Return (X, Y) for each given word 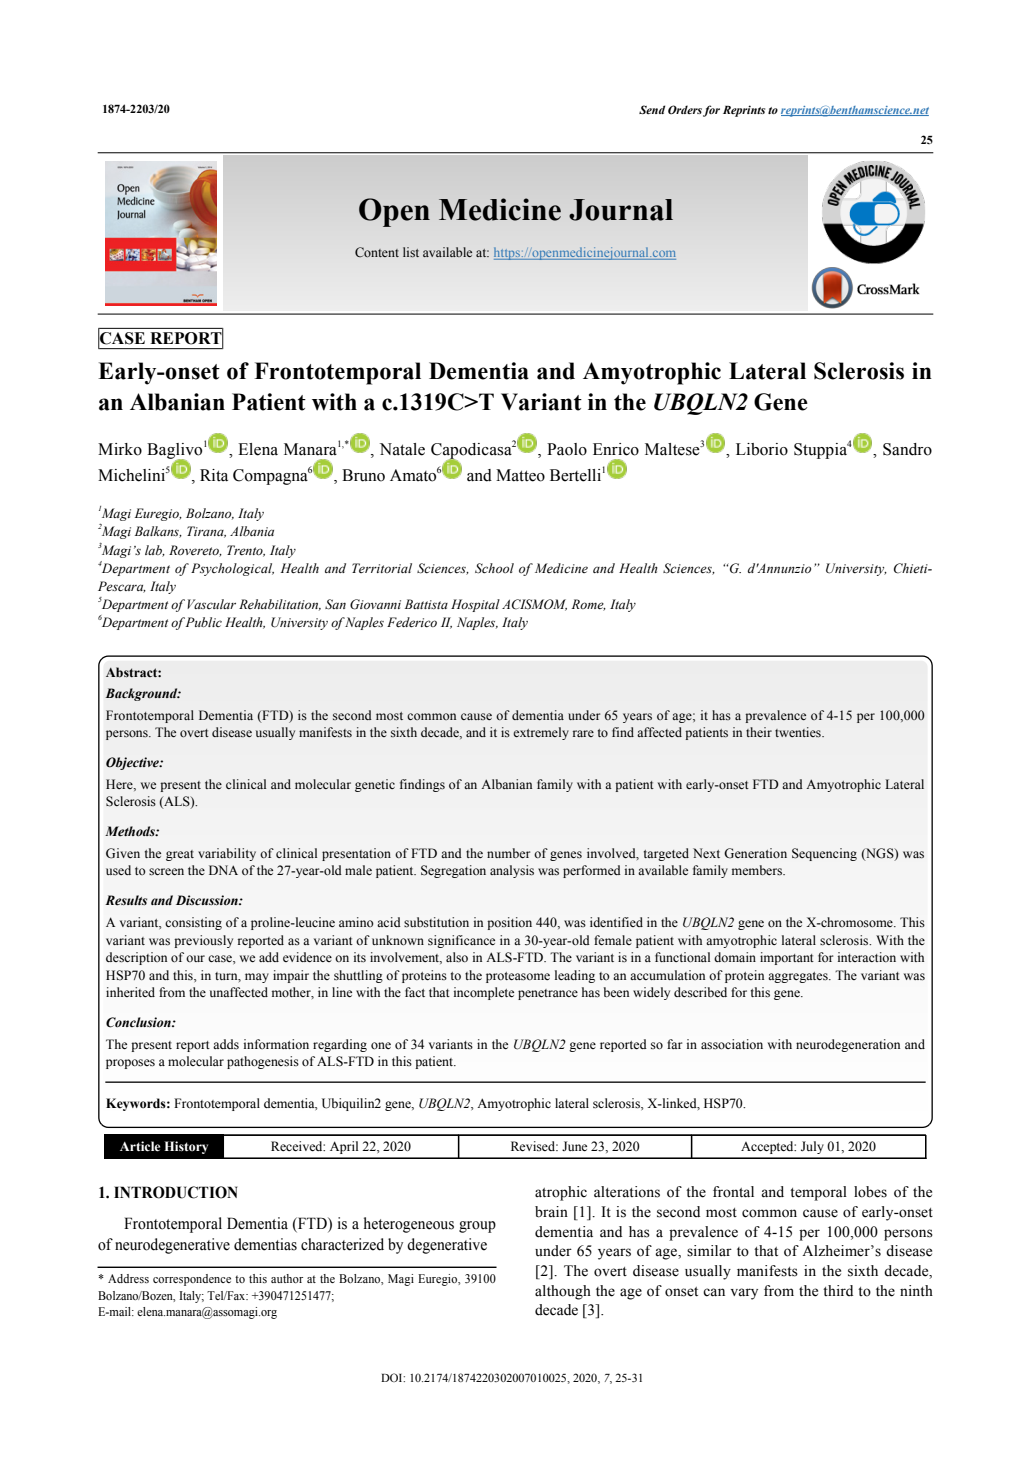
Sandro (907, 449)
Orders (685, 109)
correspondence (192, 1280)
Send (652, 109)
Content (377, 252)
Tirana (206, 532)
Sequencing (824, 854)
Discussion (208, 900)
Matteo (520, 475)
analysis (512, 871)
